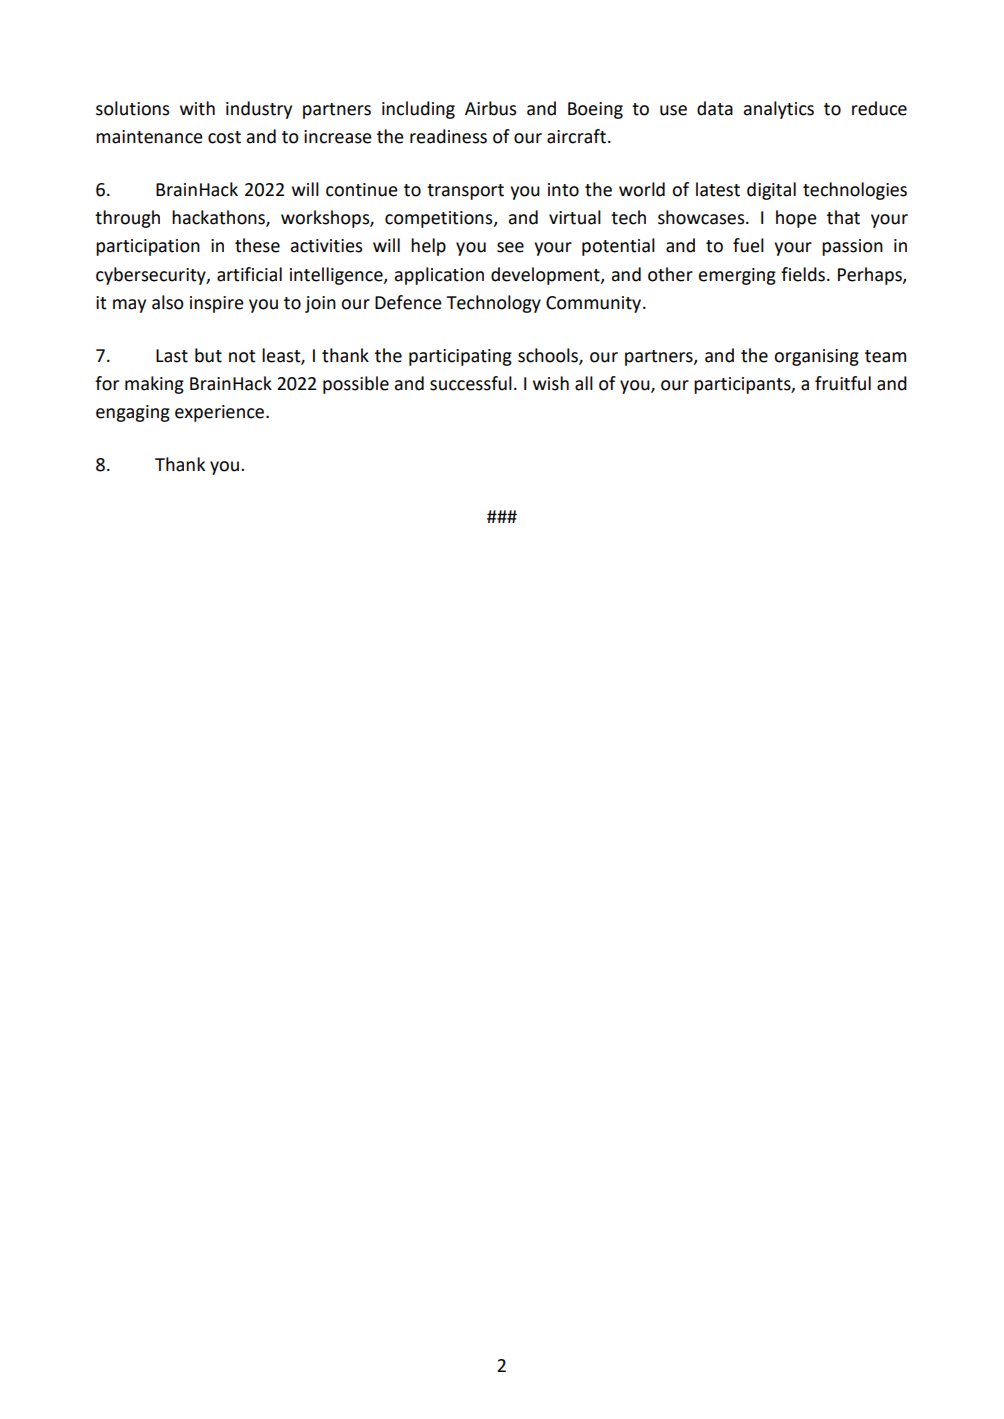  Describe the element at coordinates (510, 247) in the screenshot. I see `see` at that location.
